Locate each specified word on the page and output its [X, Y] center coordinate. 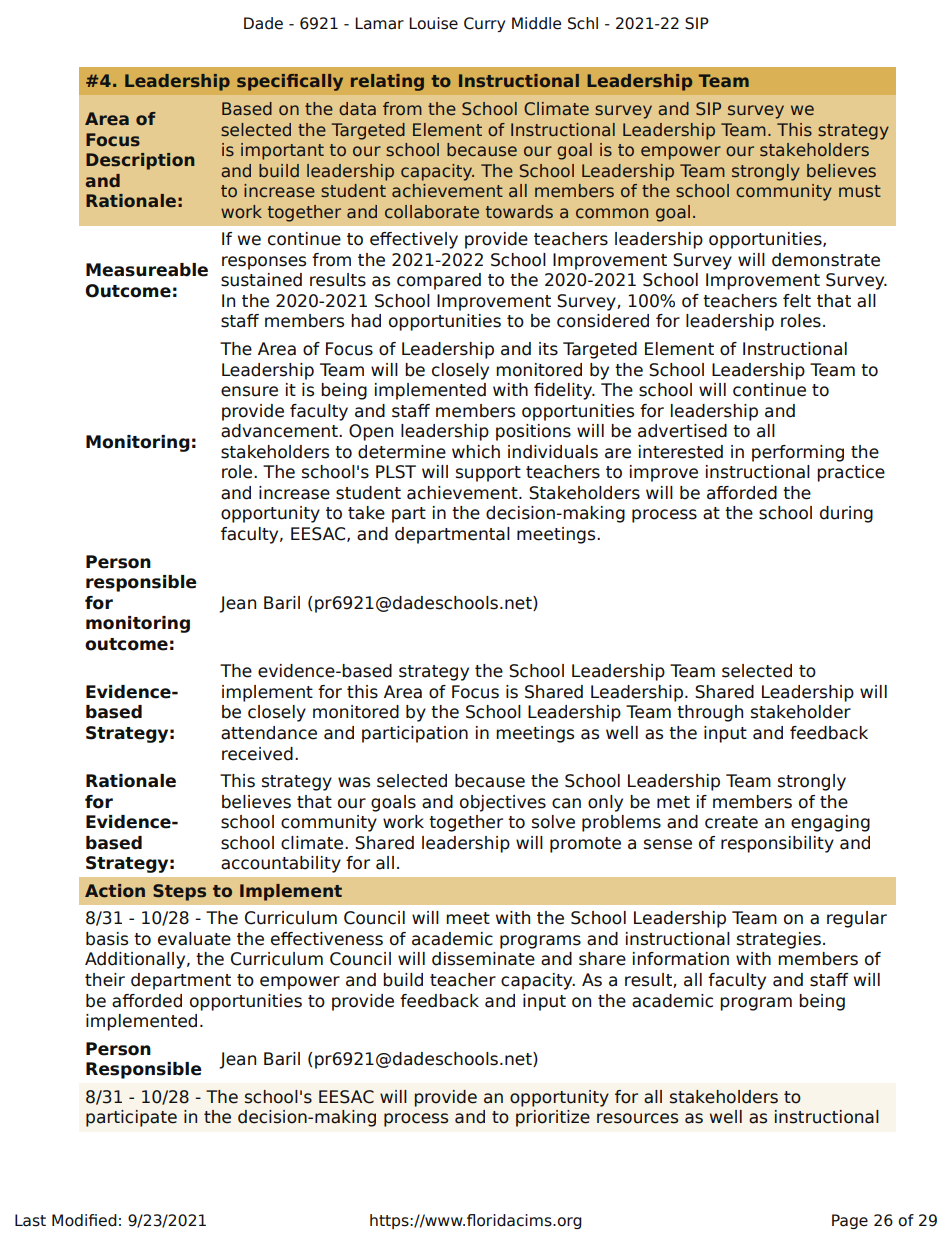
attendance [269, 733]
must [860, 191]
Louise [433, 23]
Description [140, 161]
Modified [84, 1220]
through [710, 713]
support [488, 474]
